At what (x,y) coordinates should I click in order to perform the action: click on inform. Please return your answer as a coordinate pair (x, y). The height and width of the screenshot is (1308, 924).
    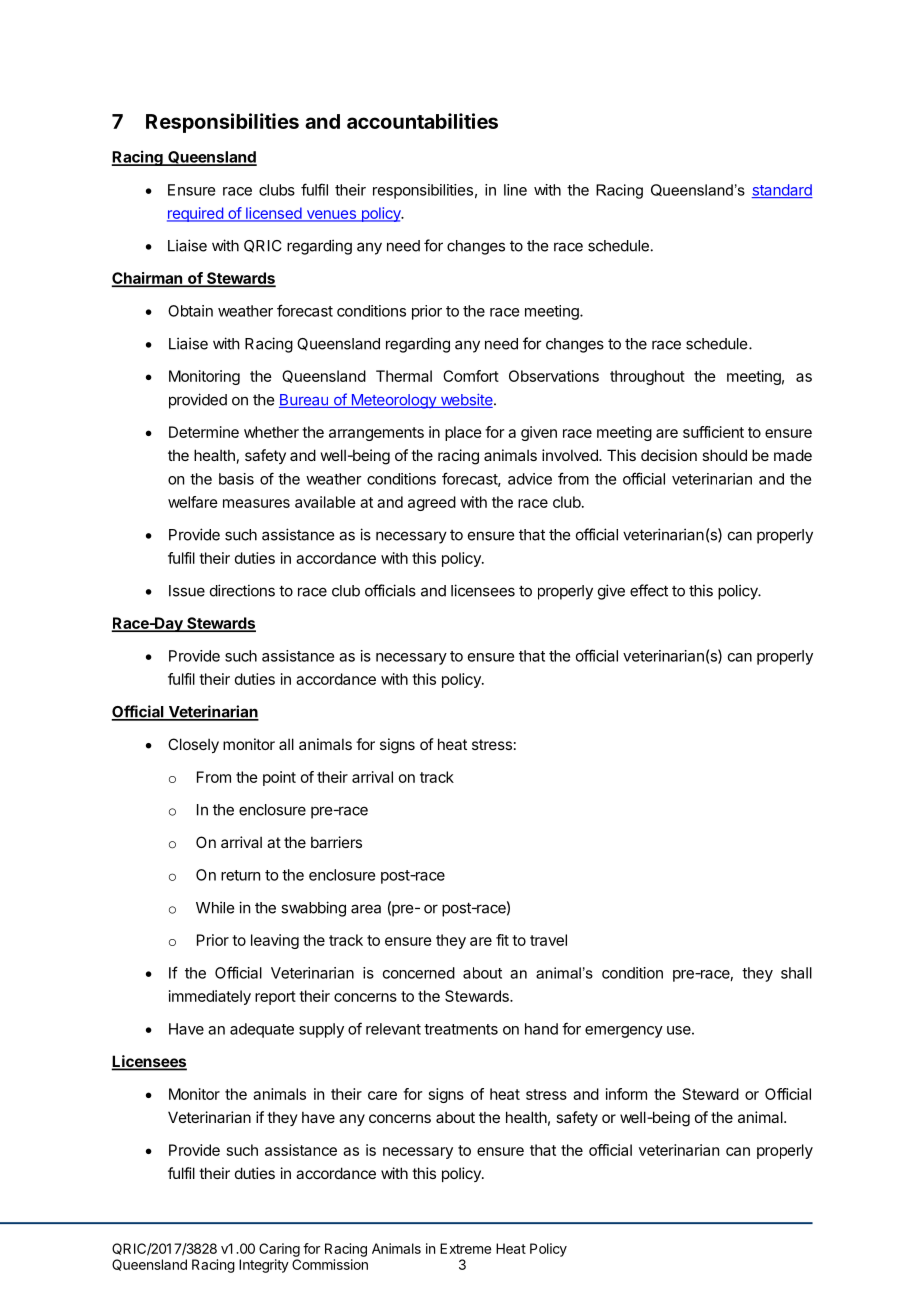
    Looking at the image, I should click on (626, 1094).
